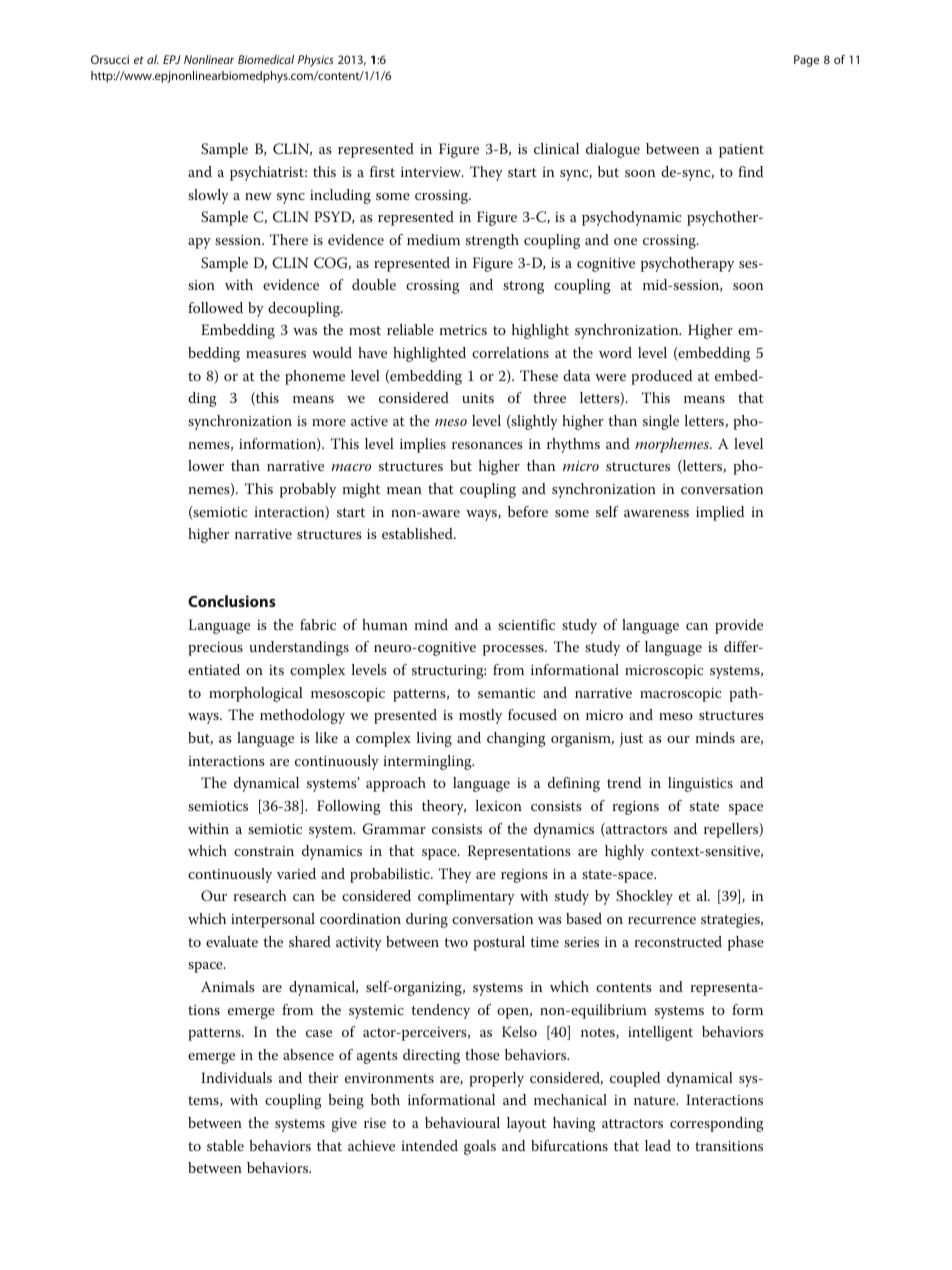 This screenshot has height=1270, width=952. Describe the element at coordinates (700, 784) in the screenshot. I see `linguistics` at that location.
